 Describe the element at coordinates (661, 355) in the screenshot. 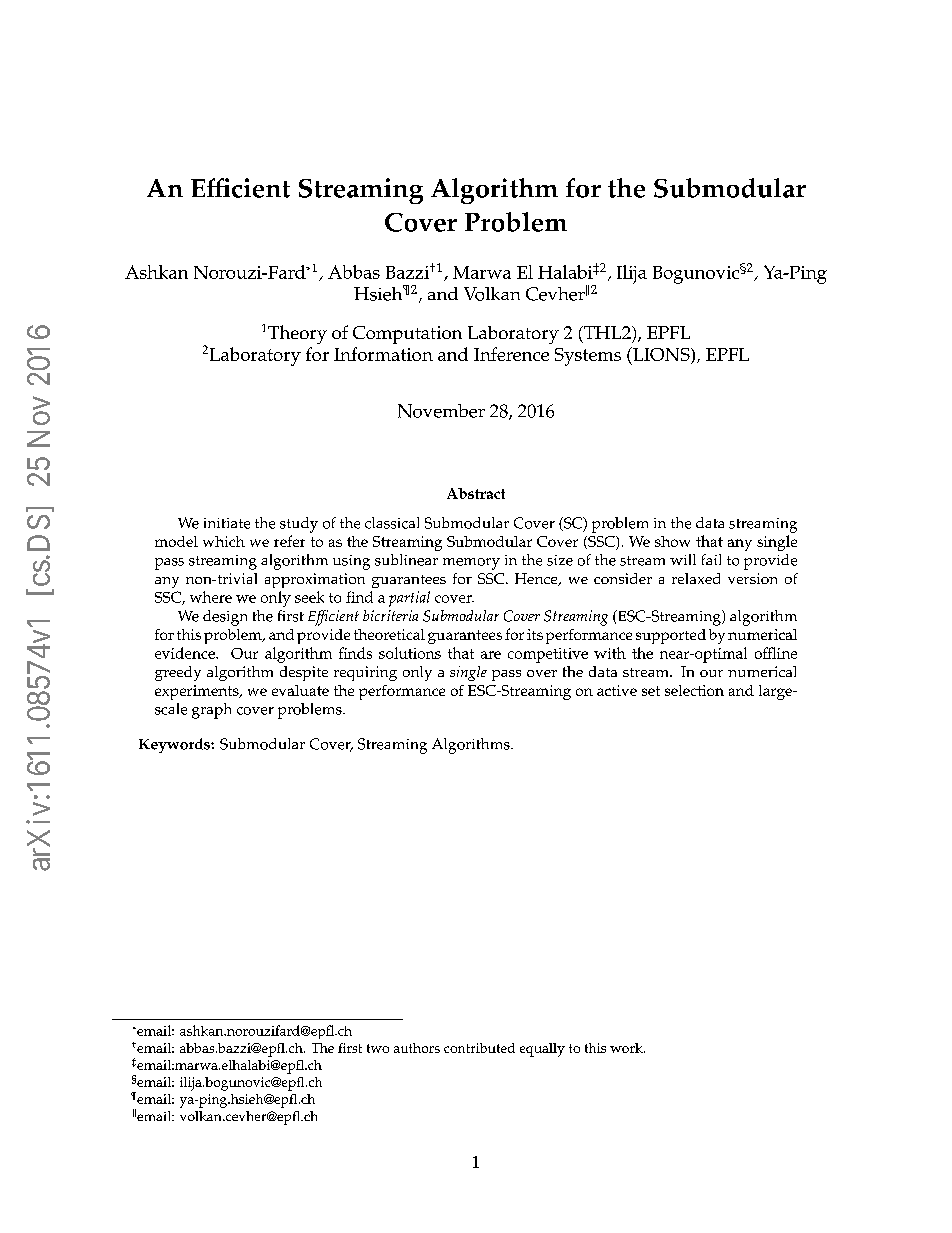

I see `LIONS` at that location.
